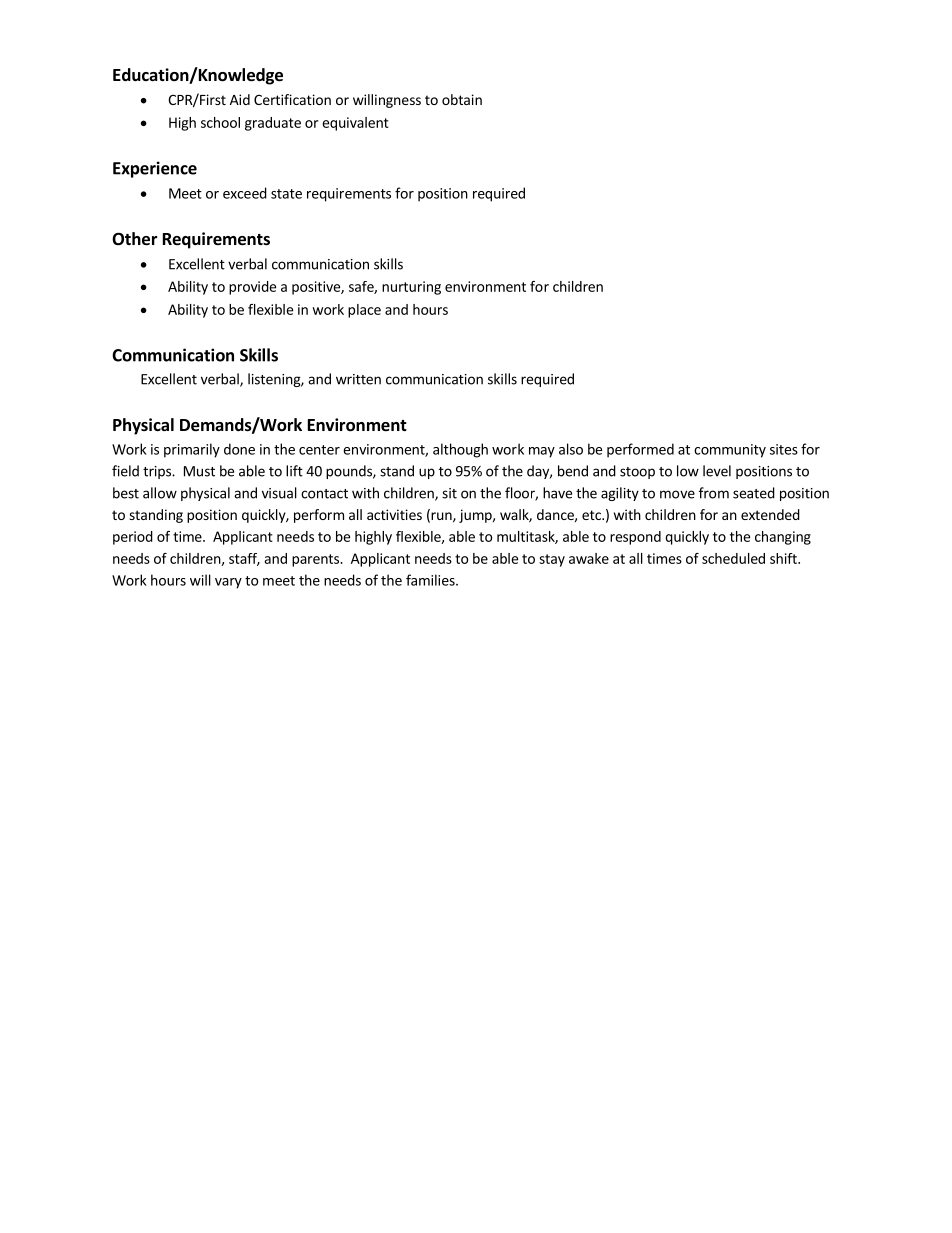  Describe the element at coordinates (228, 583) in the screenshot. I see `vary` at that location.
